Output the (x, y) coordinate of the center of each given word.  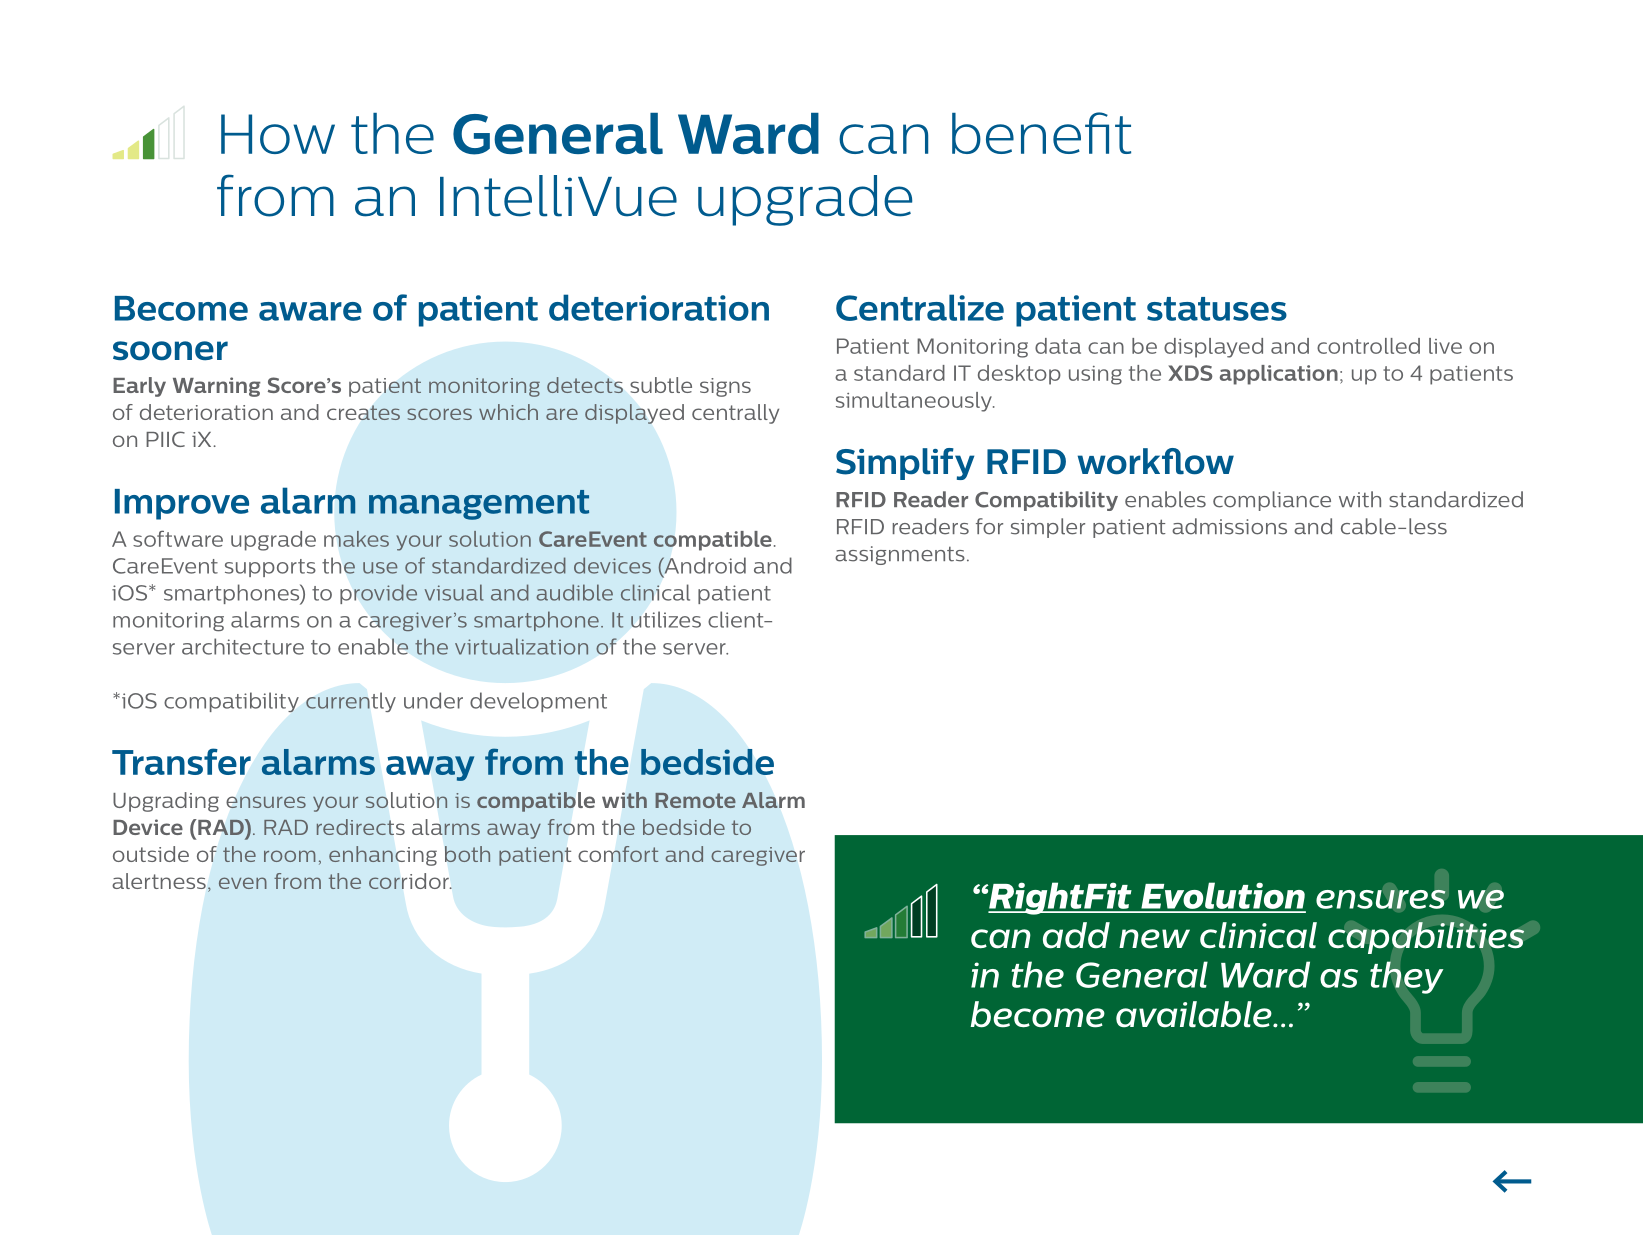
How (278, 134)
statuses (1217, 309)
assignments (900, 555)
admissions (1229, 526)
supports (270, 568)
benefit (1041, 133)
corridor (410, 881)
